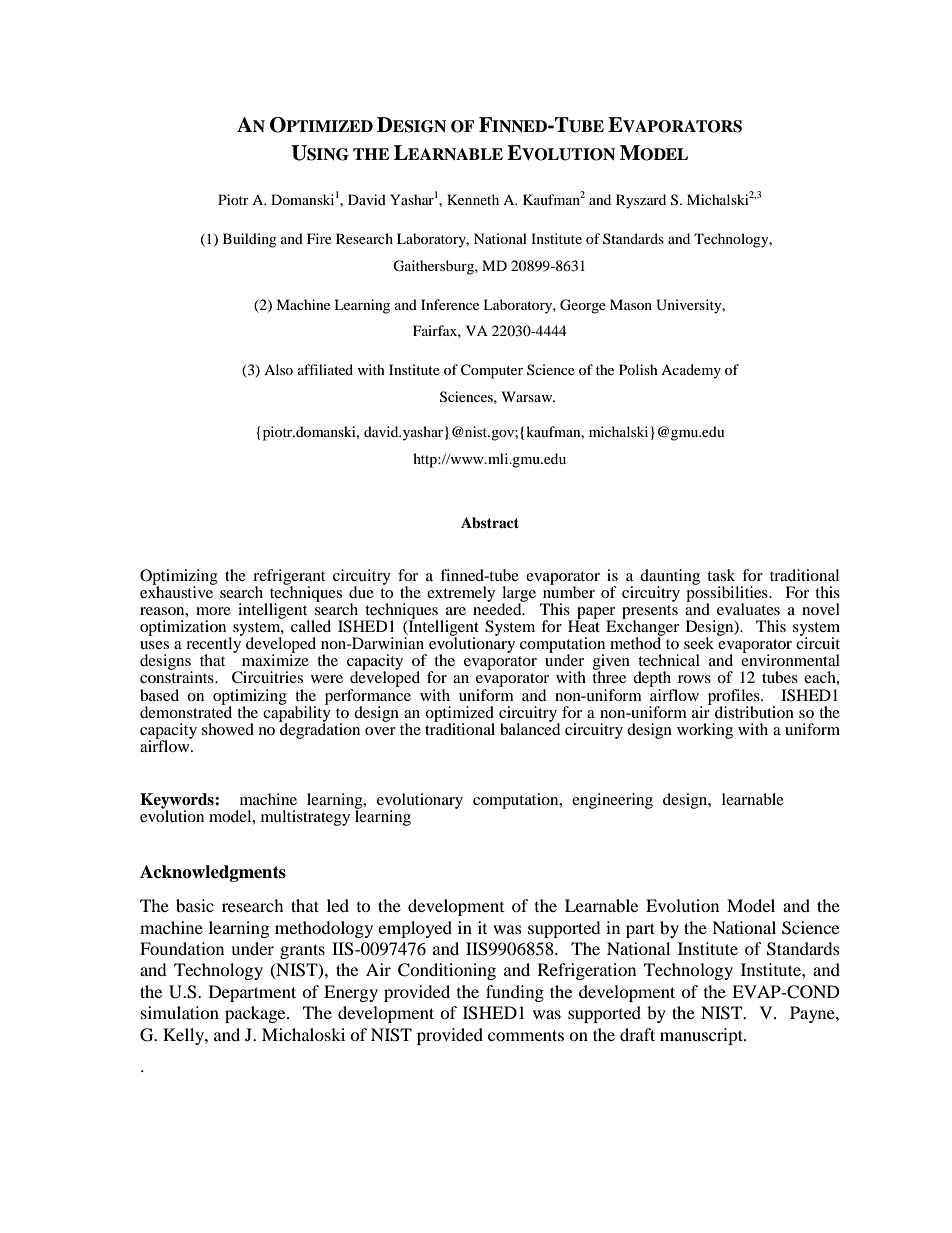 This screenshot has height=1233, width=952. I want to click on working, so click(705, 731).
